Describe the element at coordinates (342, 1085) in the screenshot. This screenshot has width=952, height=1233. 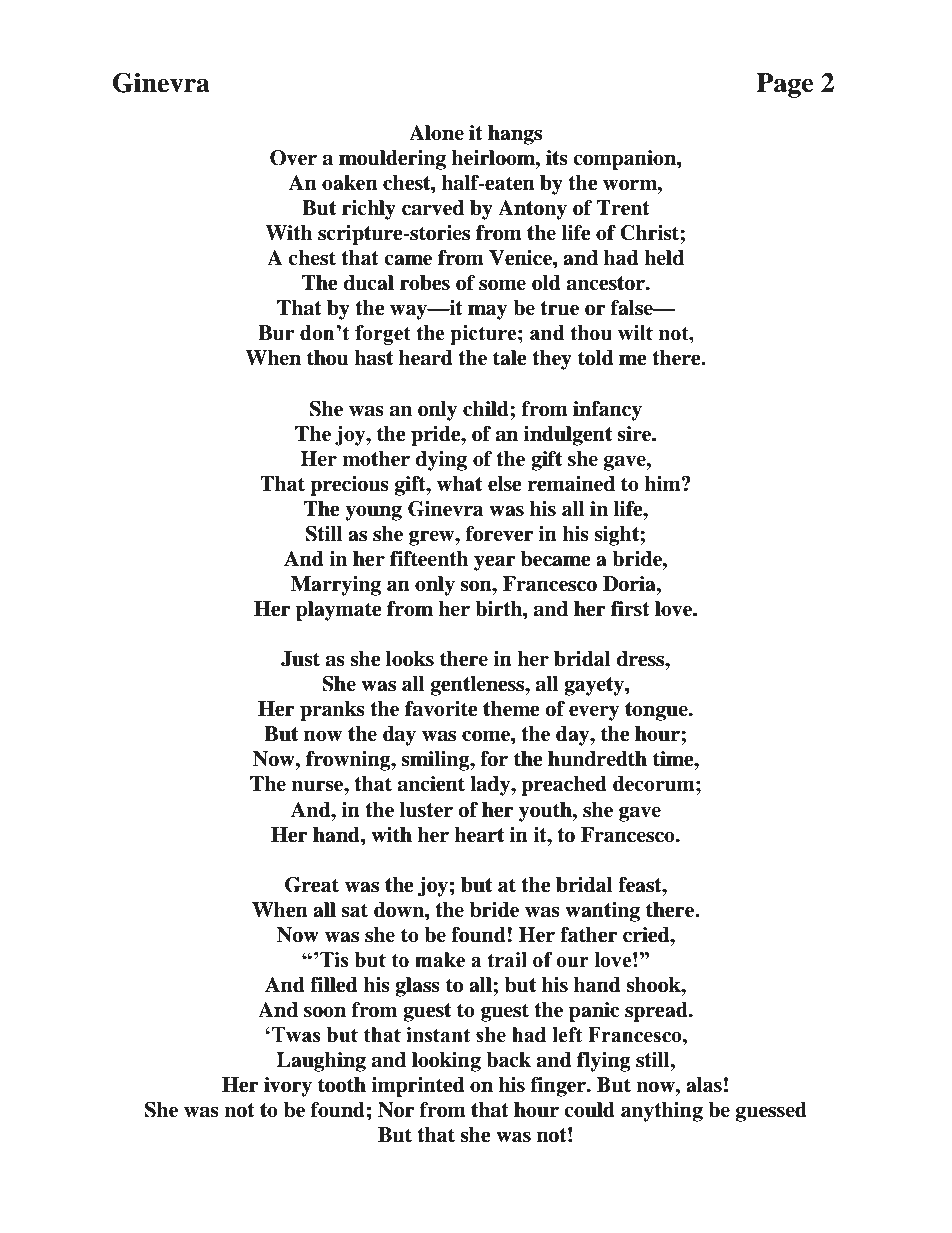
I see `tooth` at that location.
